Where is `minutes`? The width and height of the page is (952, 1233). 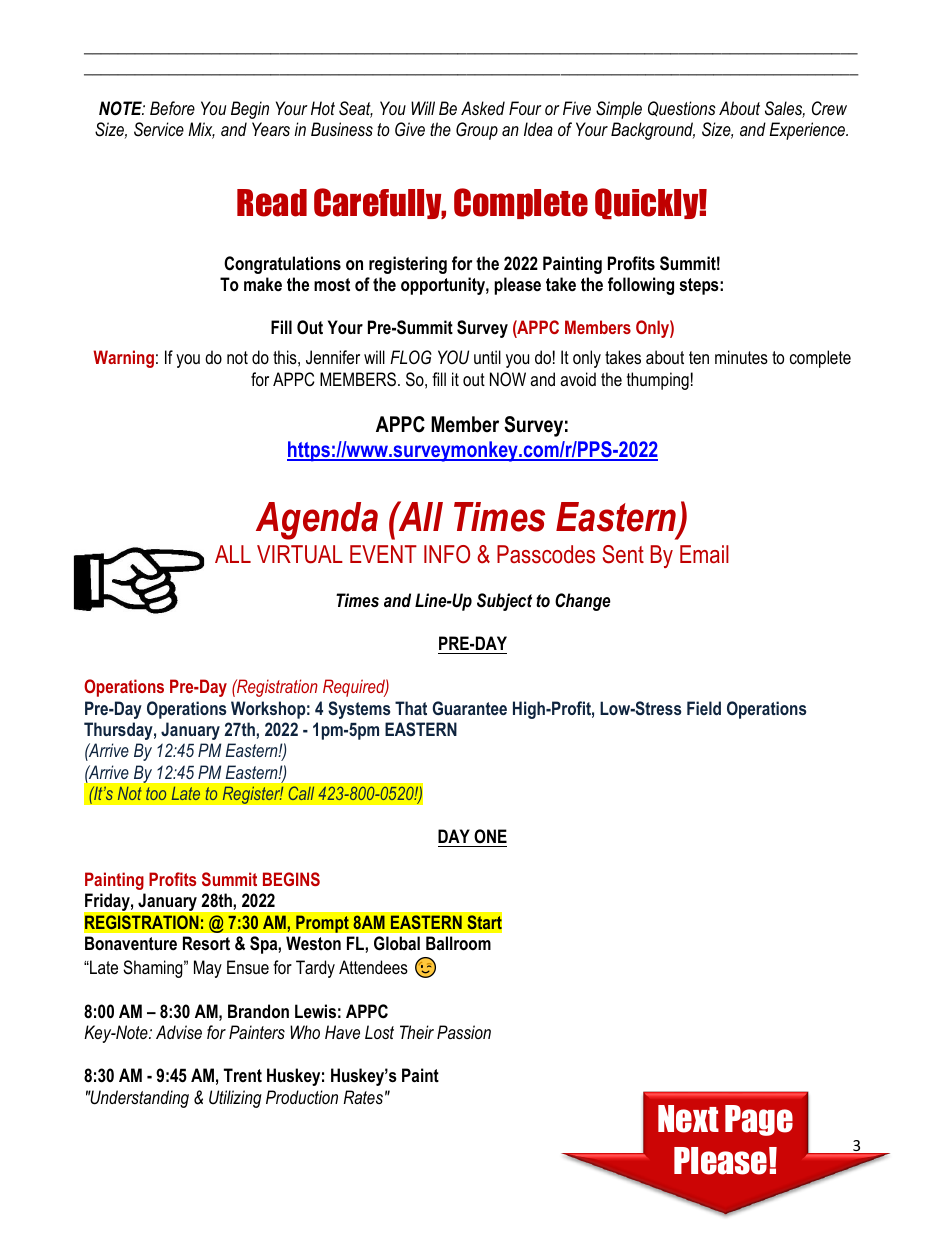 minutes is located at coordinates (741, 357).
